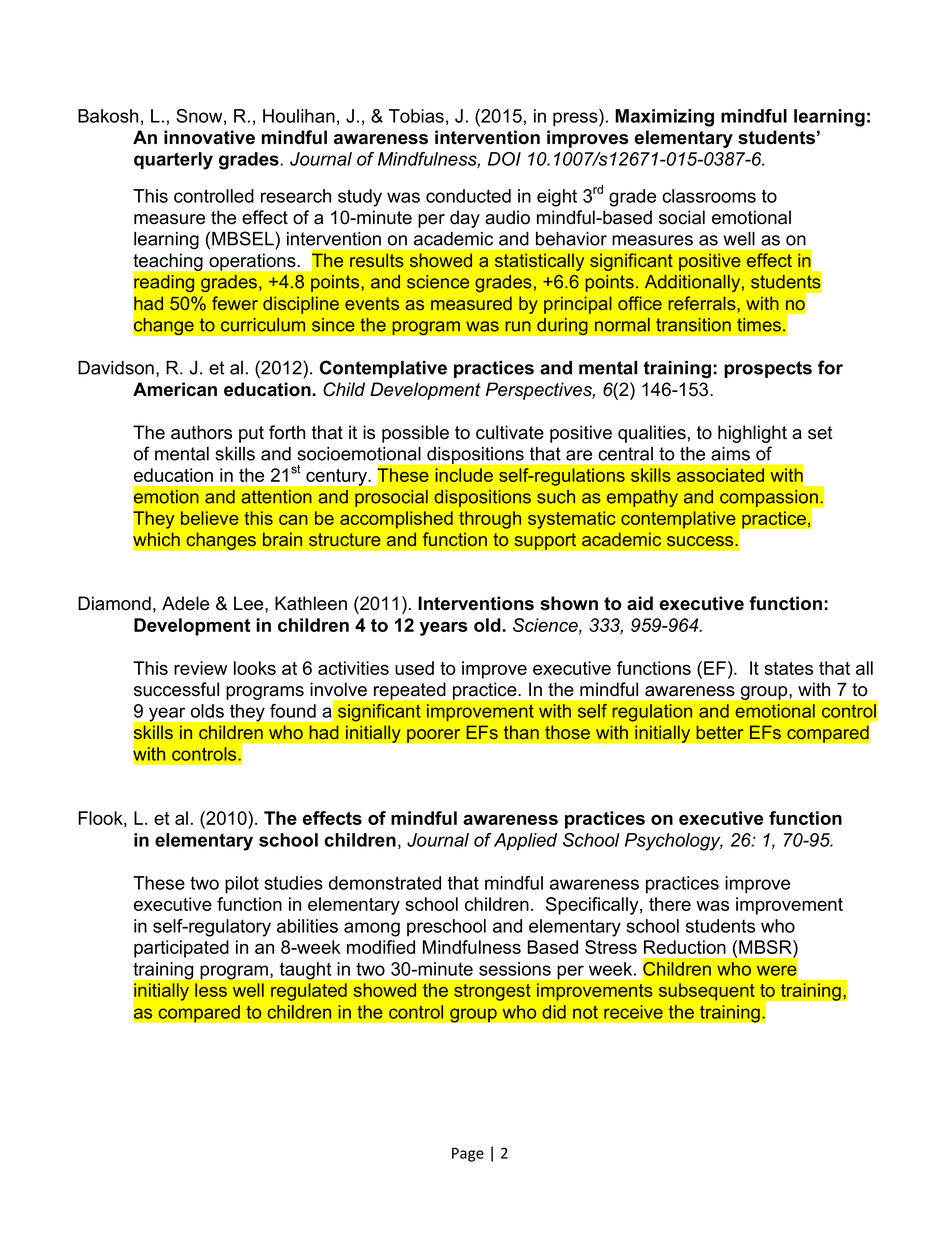  What do you see at coordinates (719, 732) in the page?
I see `better` at bounding box center [719, 732].
